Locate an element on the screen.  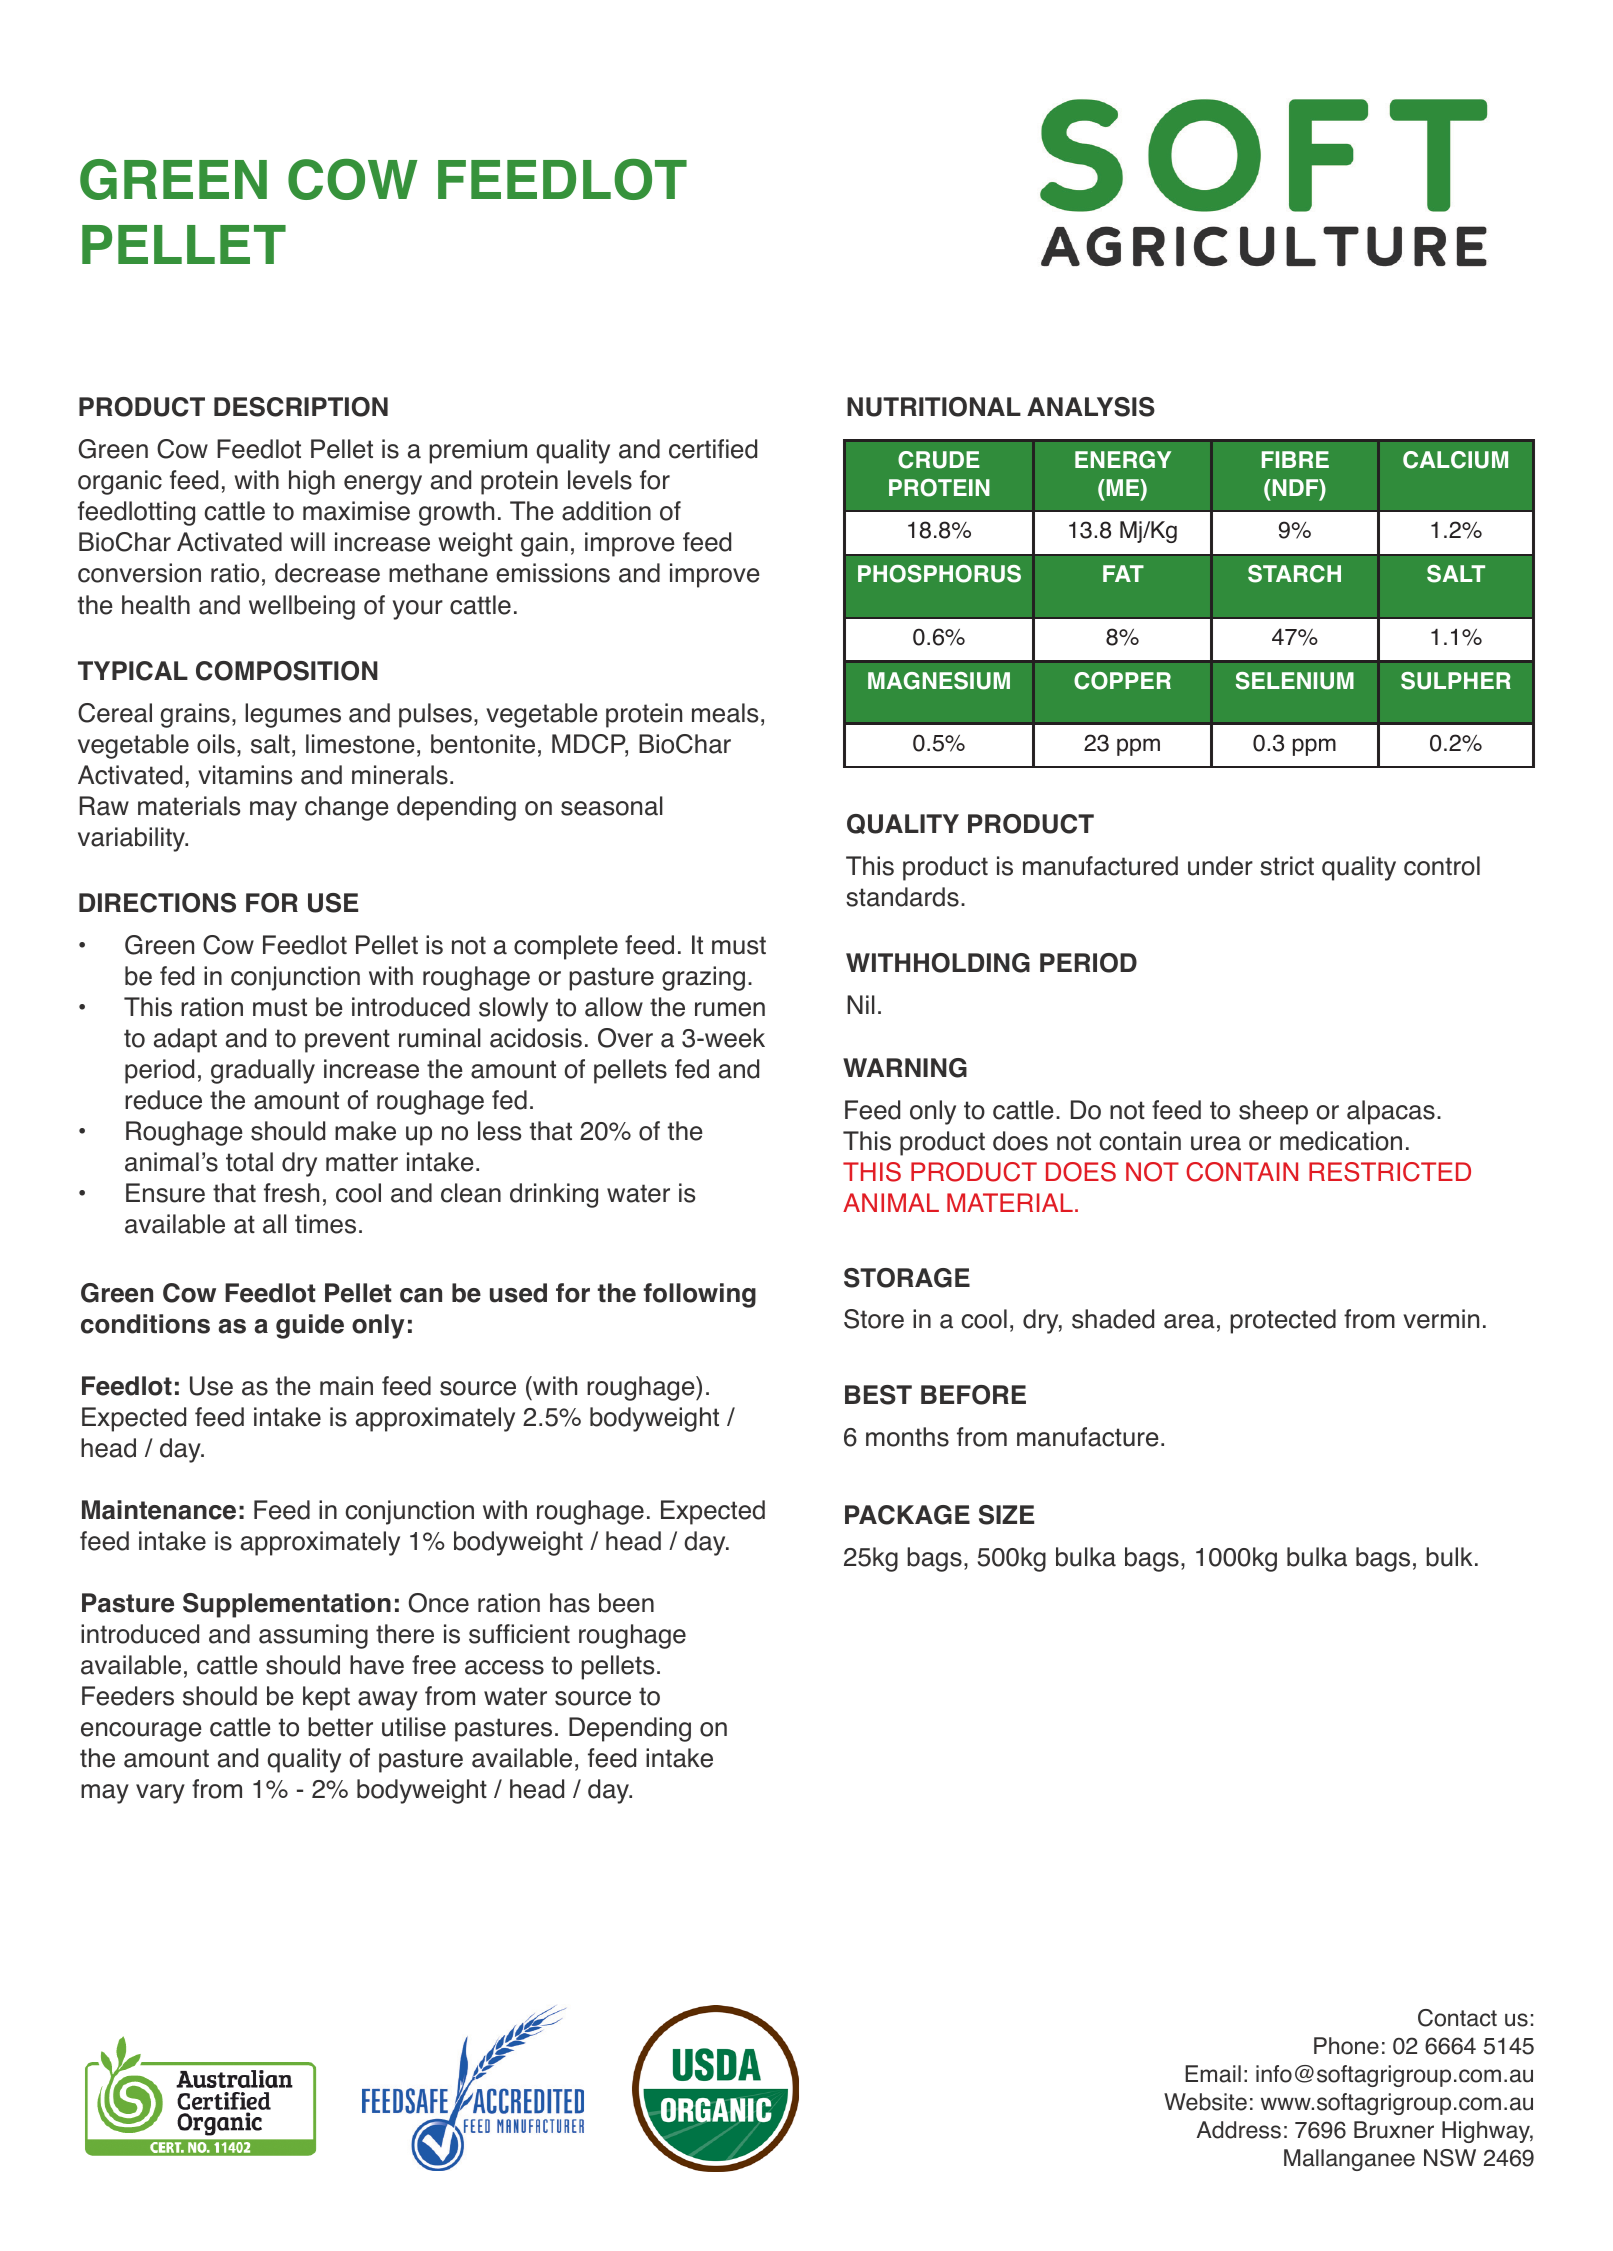
vary is located at coordinates (160, 1794).
